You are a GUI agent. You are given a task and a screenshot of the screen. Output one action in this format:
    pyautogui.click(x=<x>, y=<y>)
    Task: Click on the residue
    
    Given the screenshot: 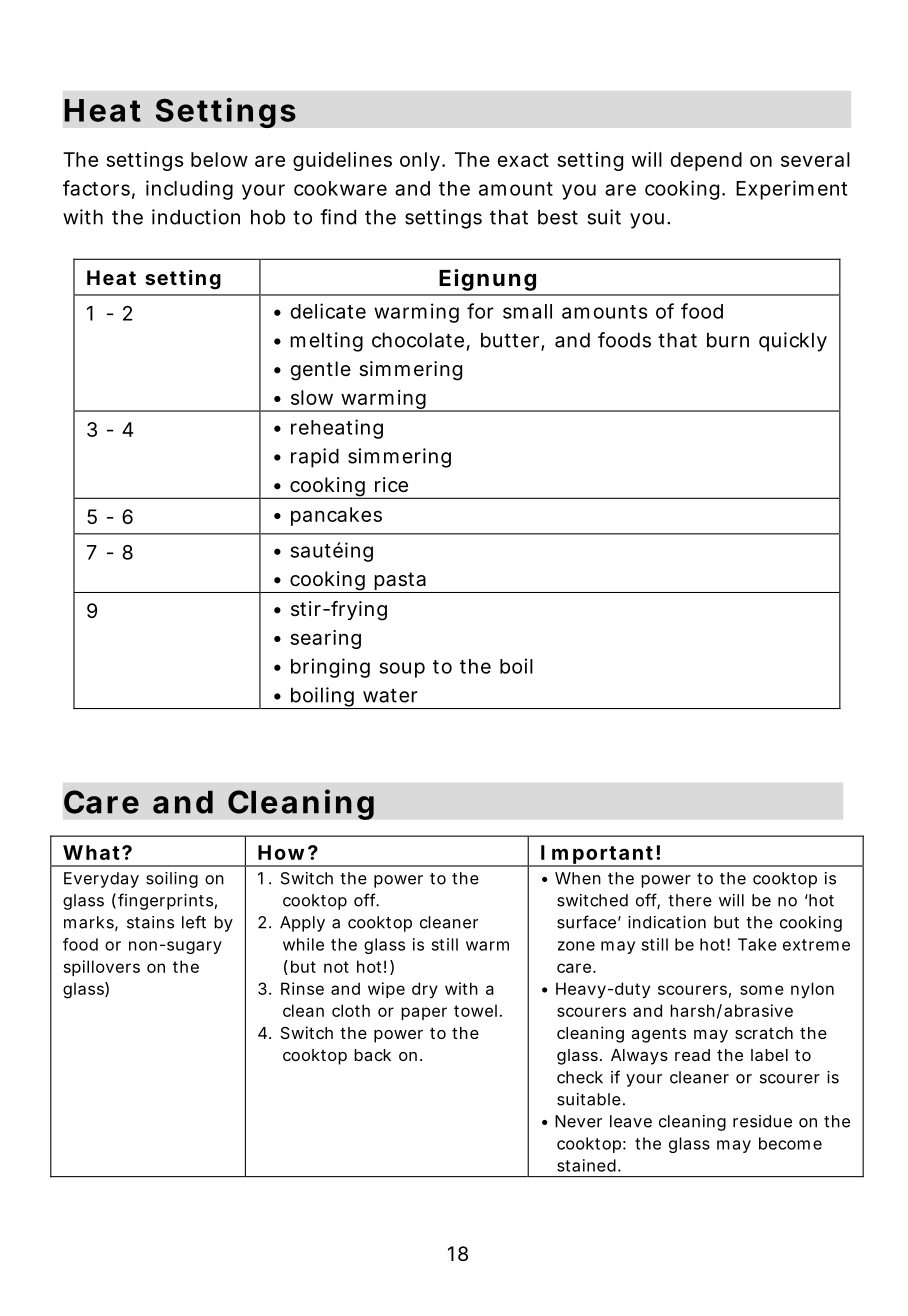 What is the action you would take?
    pyautogui.click(x=762, y=1121)
